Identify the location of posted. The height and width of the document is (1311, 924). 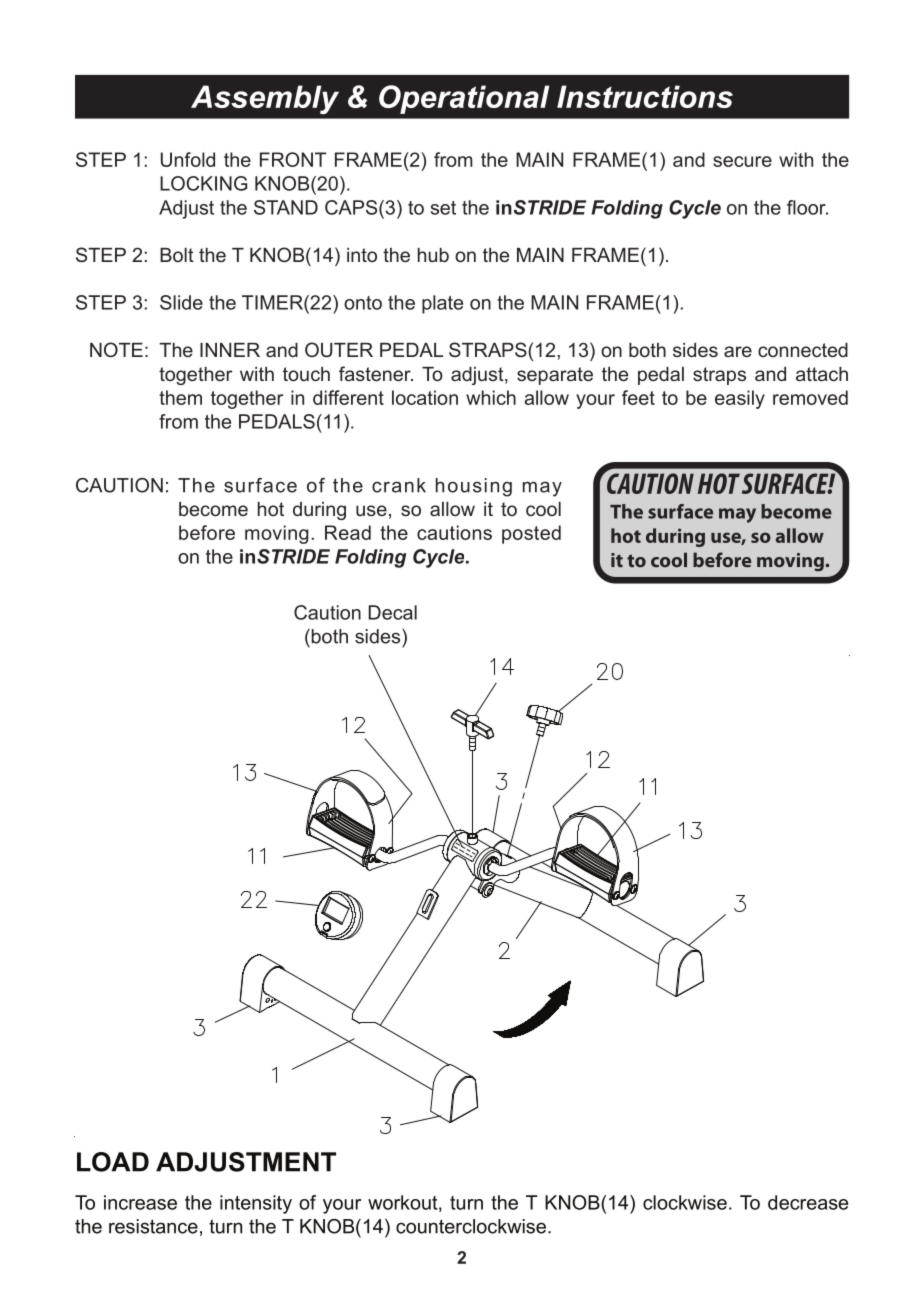
(531, 534).
